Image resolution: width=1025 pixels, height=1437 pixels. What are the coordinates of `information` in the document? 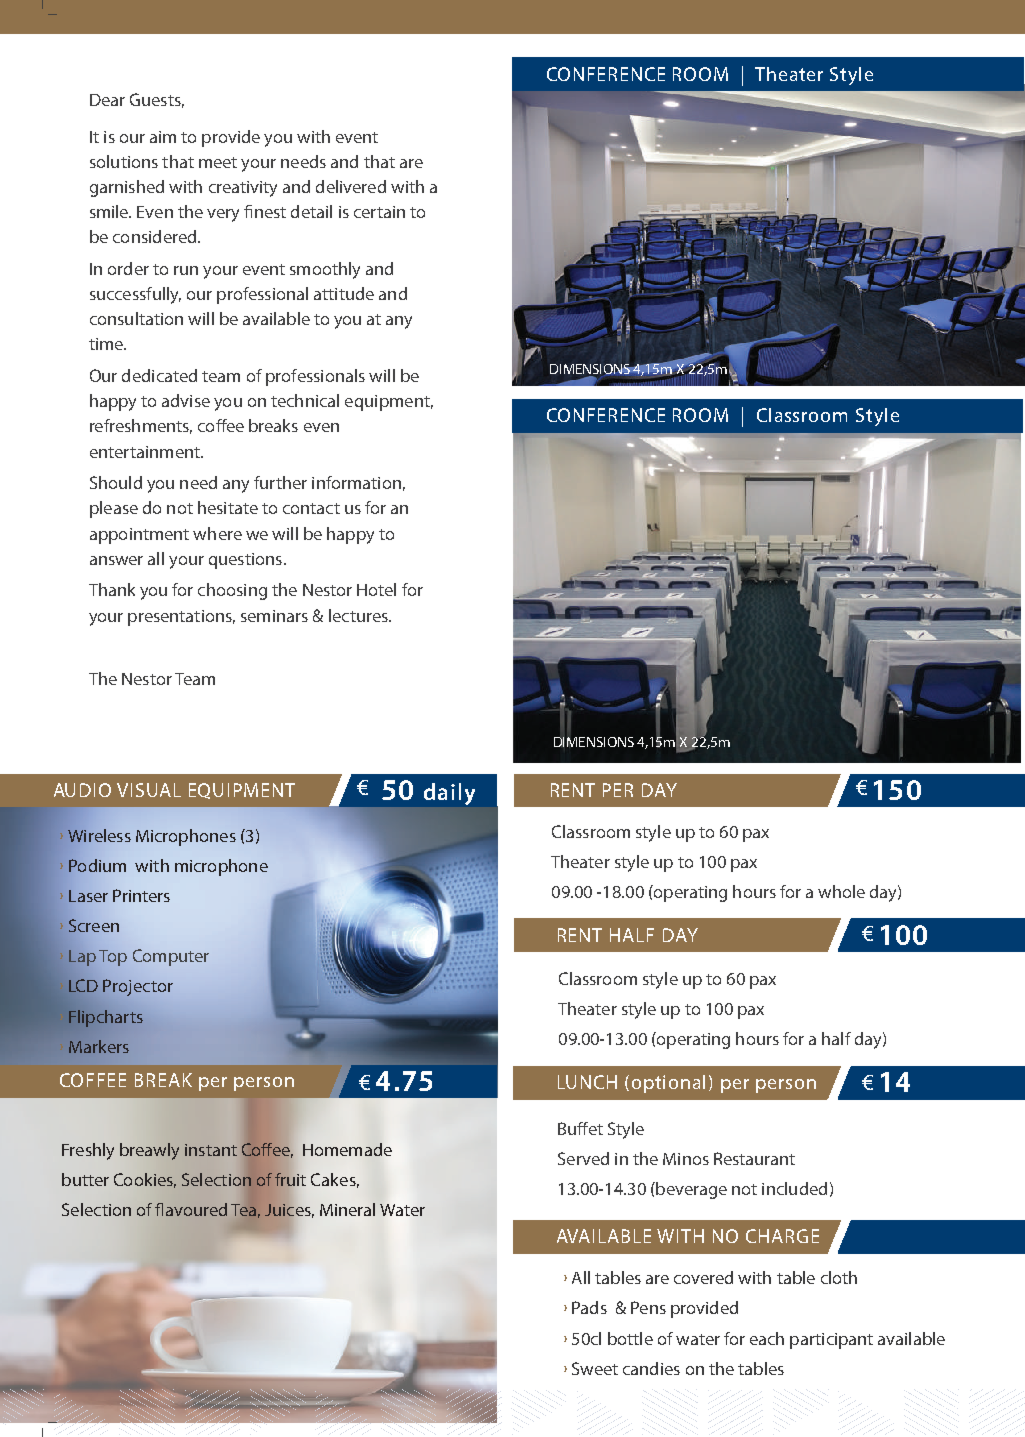 It's located at (356, 482).
